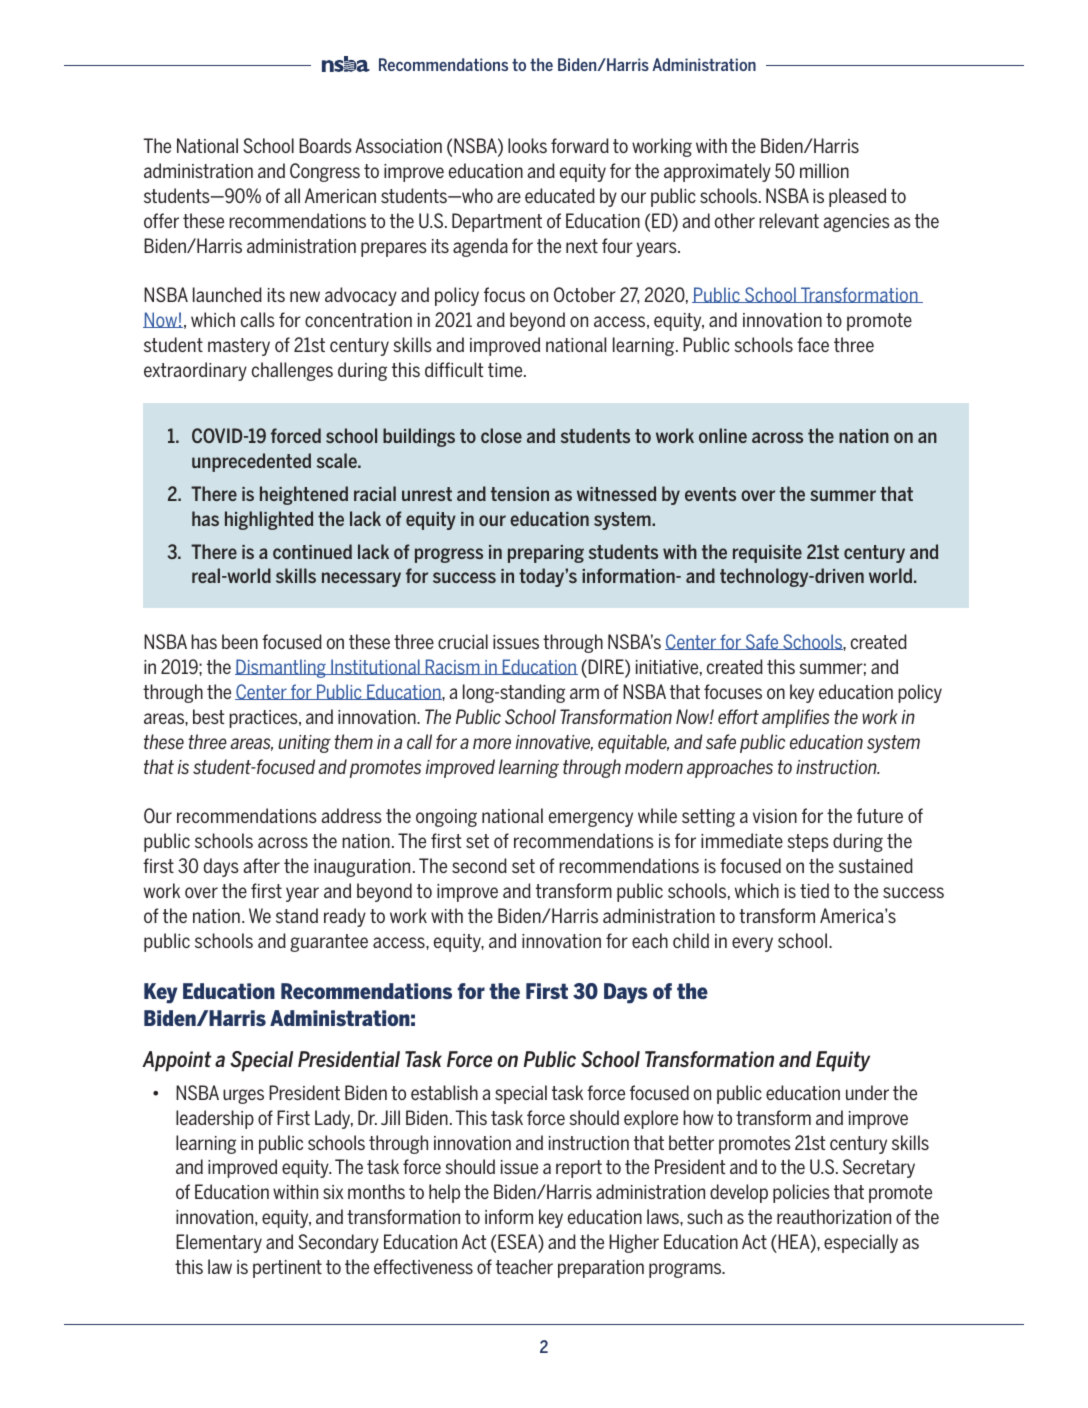 This document has width=1088, height=1408. Describe the element at coordinates (444, 1092) in the document. I see `establish` at that location.
